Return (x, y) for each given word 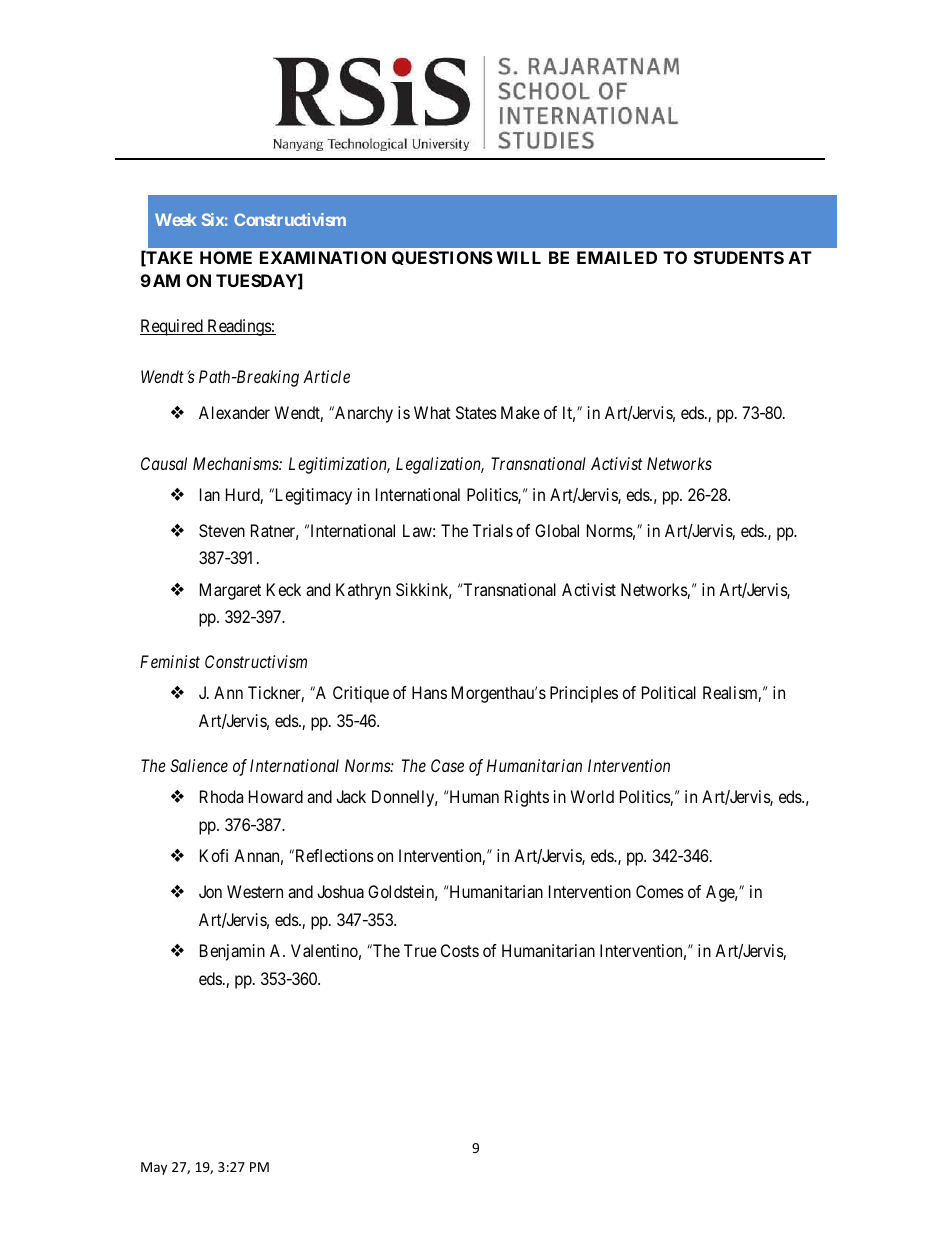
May (154, 1168)
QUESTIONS (442, 258)
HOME (226, 257)
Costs (460, 950)
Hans (429, 692)
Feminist (170, 661)
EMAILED (617, 257)
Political (669, 692)
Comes (660, 891)
